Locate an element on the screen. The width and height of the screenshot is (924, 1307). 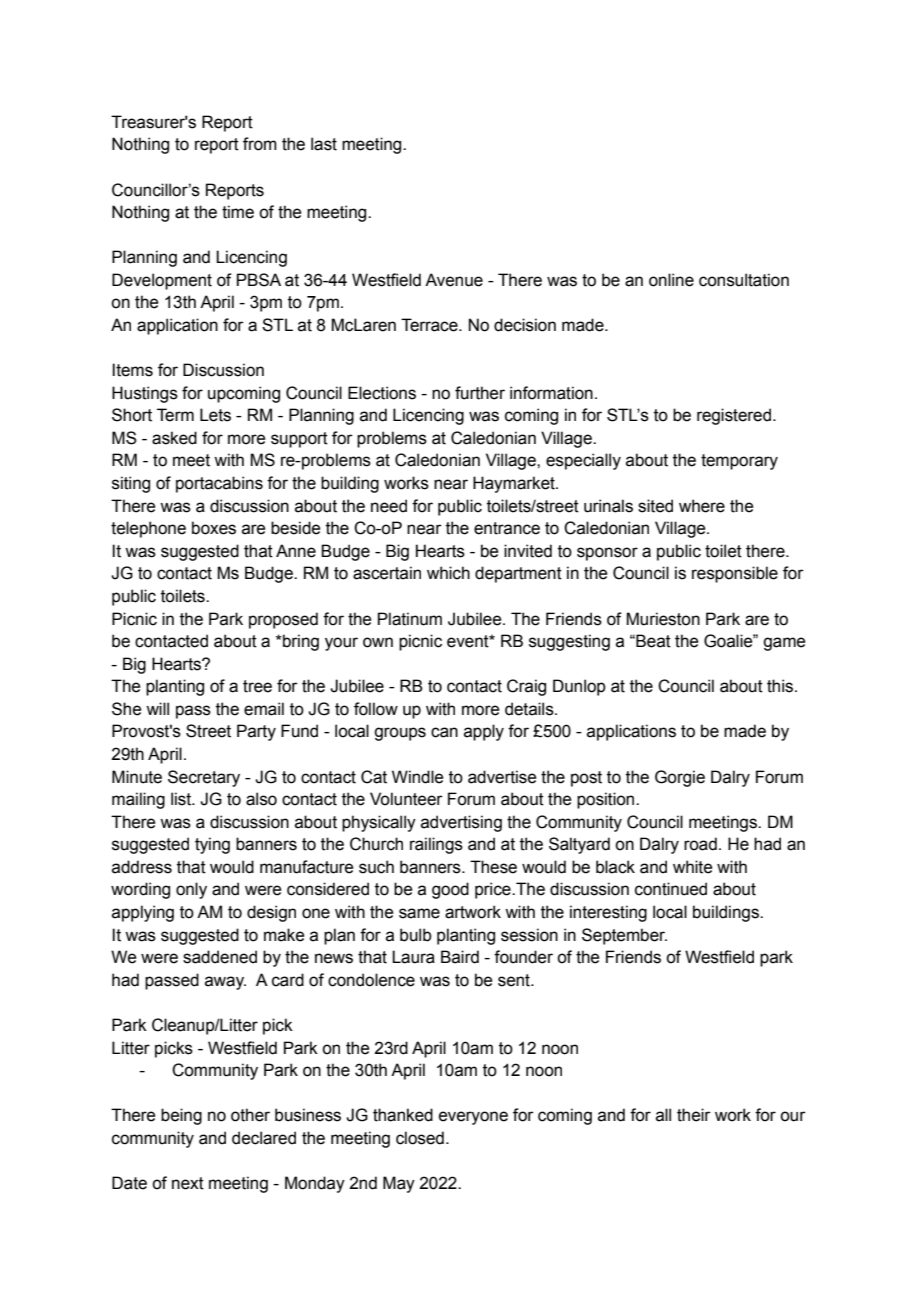
entrance is located at coordinates (507, 528).
